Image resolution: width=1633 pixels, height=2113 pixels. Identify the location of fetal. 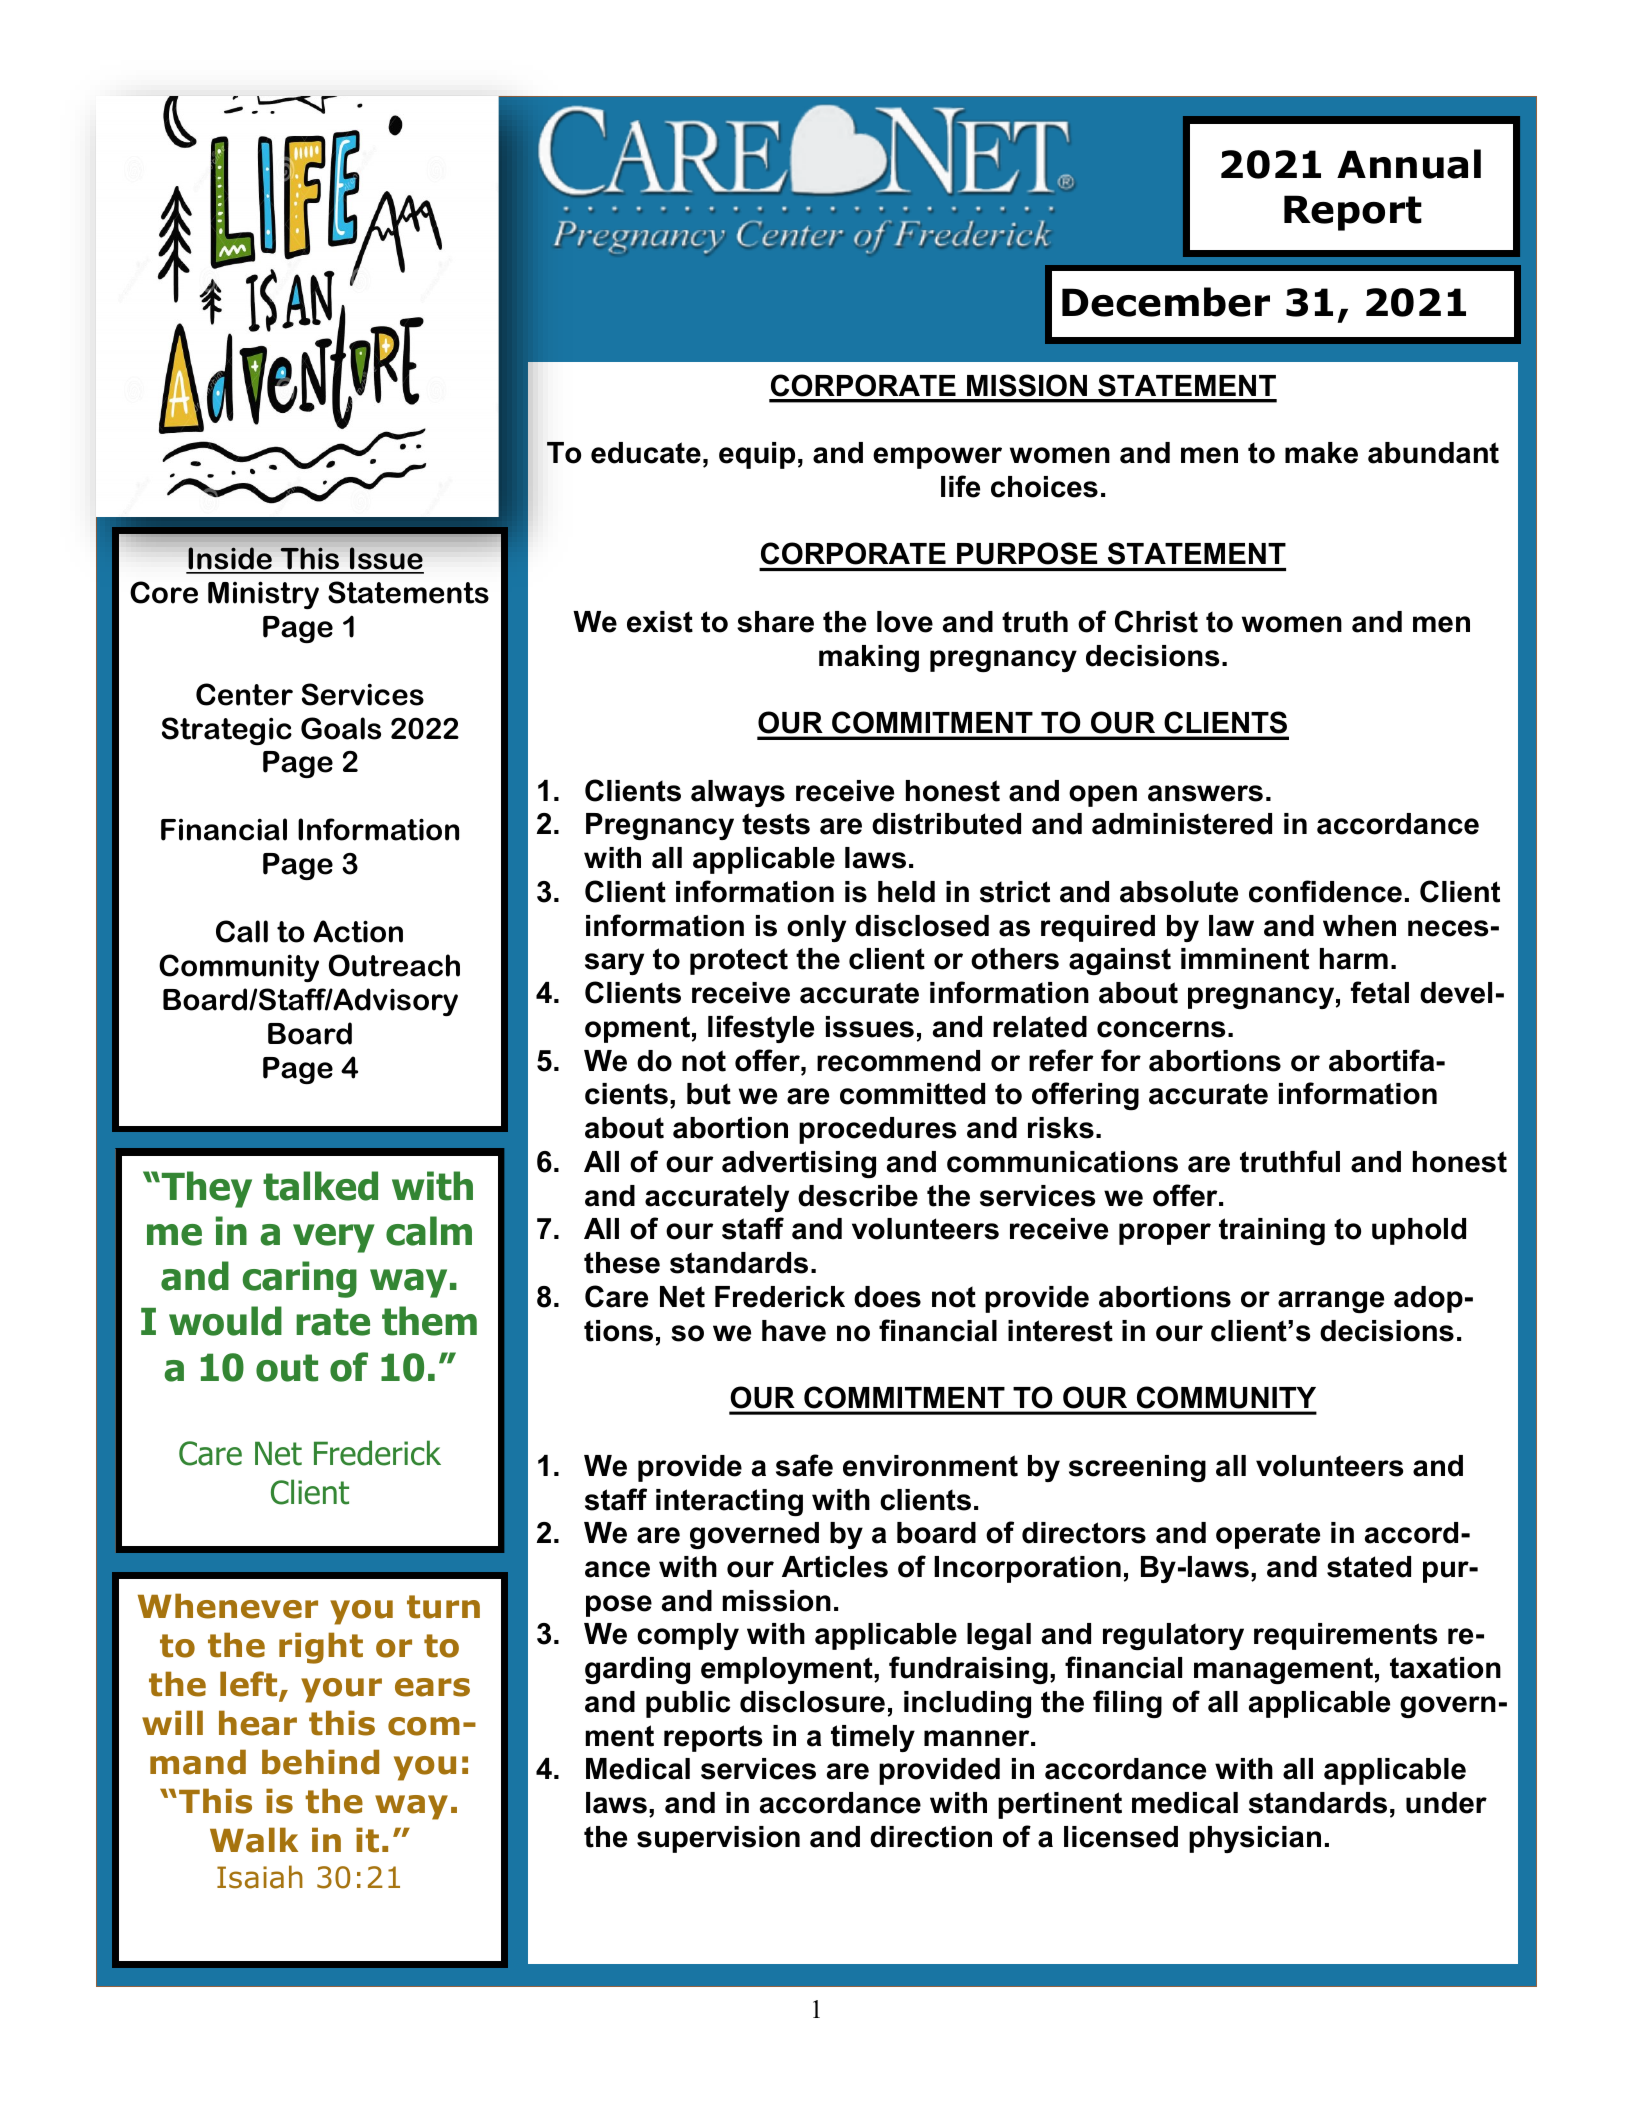
(1380, 992).
